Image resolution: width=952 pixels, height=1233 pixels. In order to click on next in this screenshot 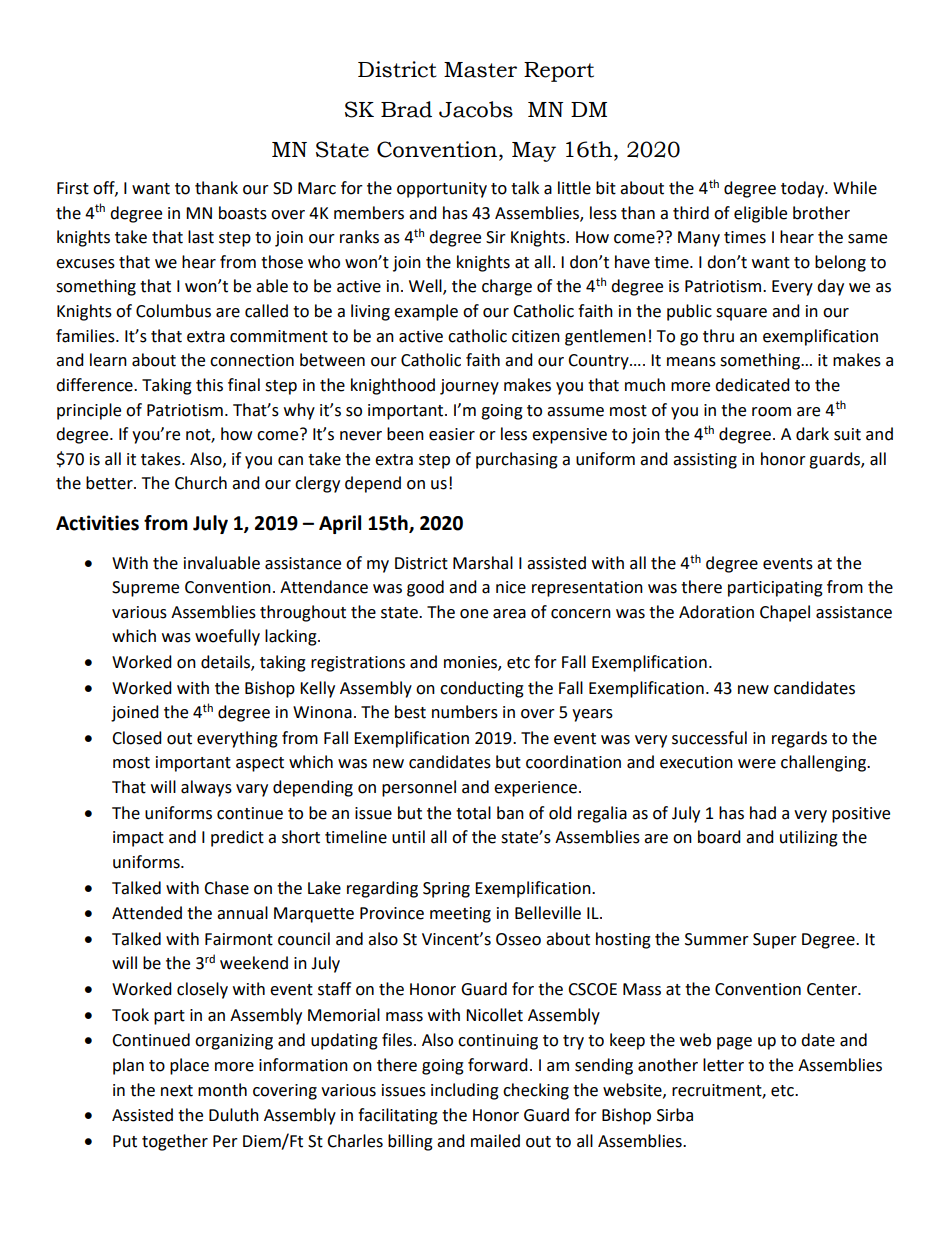, I will do `click(177, 1091)`.
